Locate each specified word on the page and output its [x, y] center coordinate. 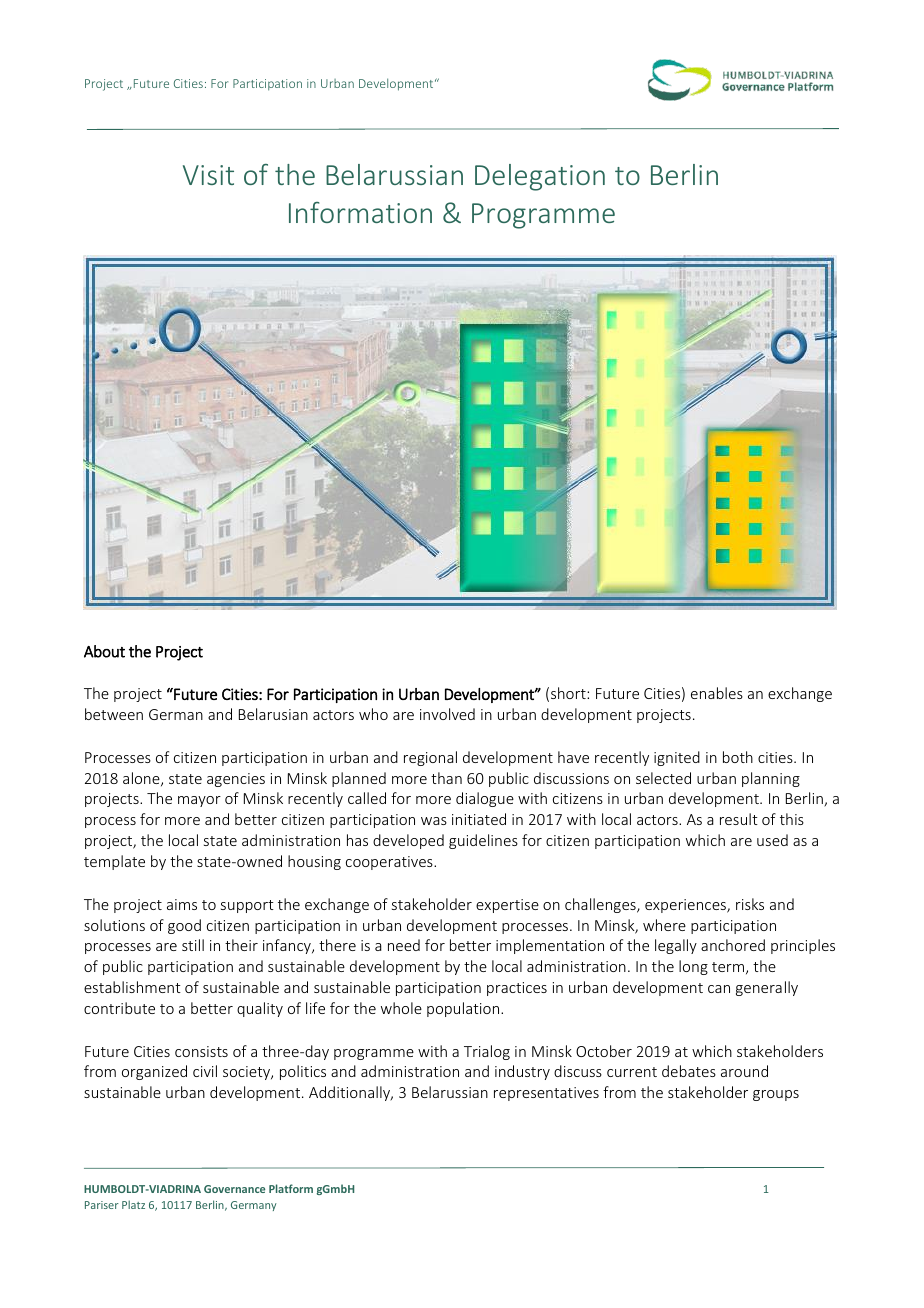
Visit [208, 175]
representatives [546, 1094]
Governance [234, 1189]
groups [776, 1095]
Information [360, 212]
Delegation [540, 177]
